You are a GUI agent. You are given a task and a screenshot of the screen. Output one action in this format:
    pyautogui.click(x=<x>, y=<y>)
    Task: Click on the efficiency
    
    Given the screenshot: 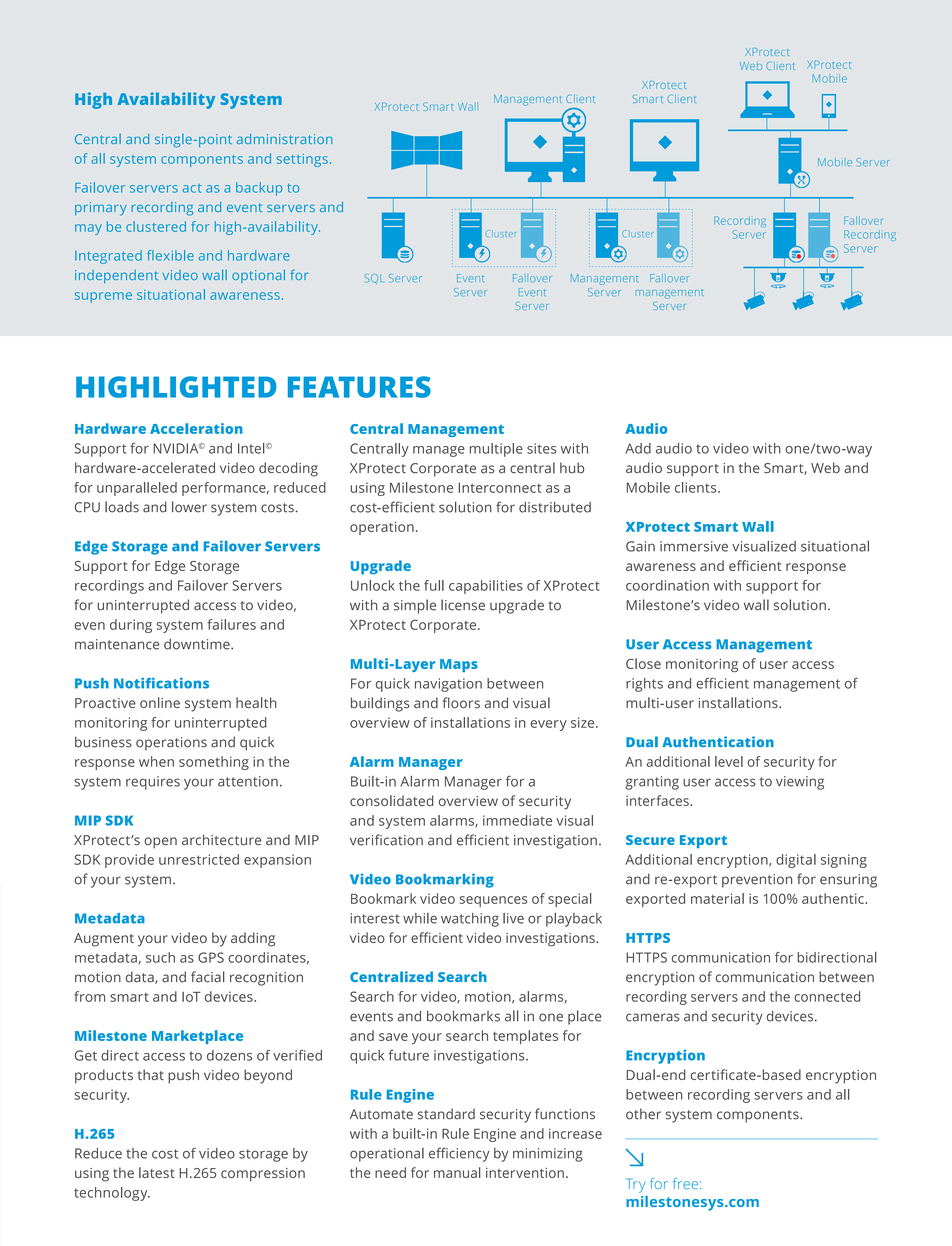 What is the action you would take?
    pyautogui.click(x=459, y=1154)
